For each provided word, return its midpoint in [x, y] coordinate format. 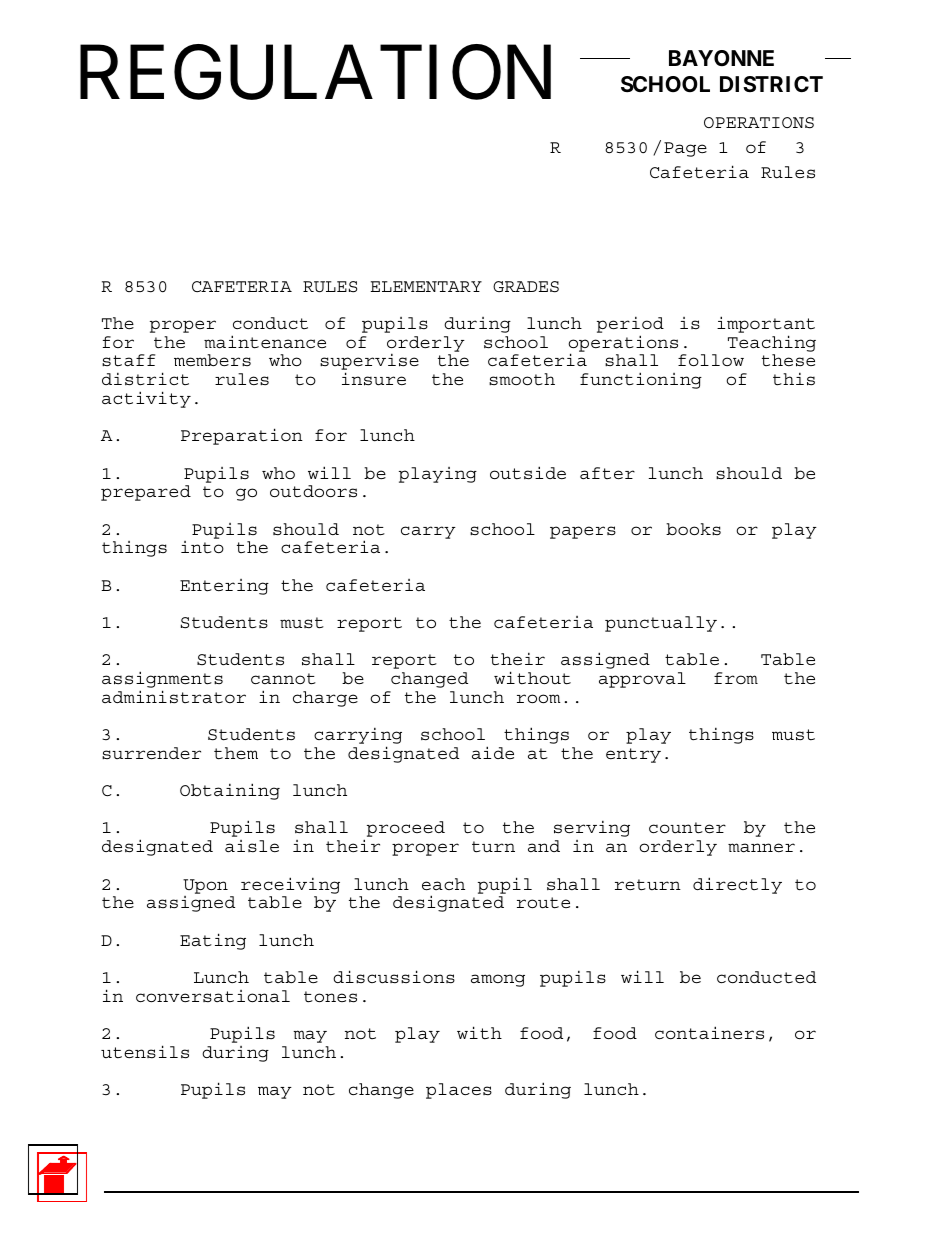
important [766, 326]
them [236, 753]
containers [709, 1033]
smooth [522, 379]
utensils [145, 1052]
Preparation [242, 436]
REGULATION [315, 73]
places [459, 1091]
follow [711, 360]
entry [633, 755]
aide [493, 752]
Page [685, 149]
